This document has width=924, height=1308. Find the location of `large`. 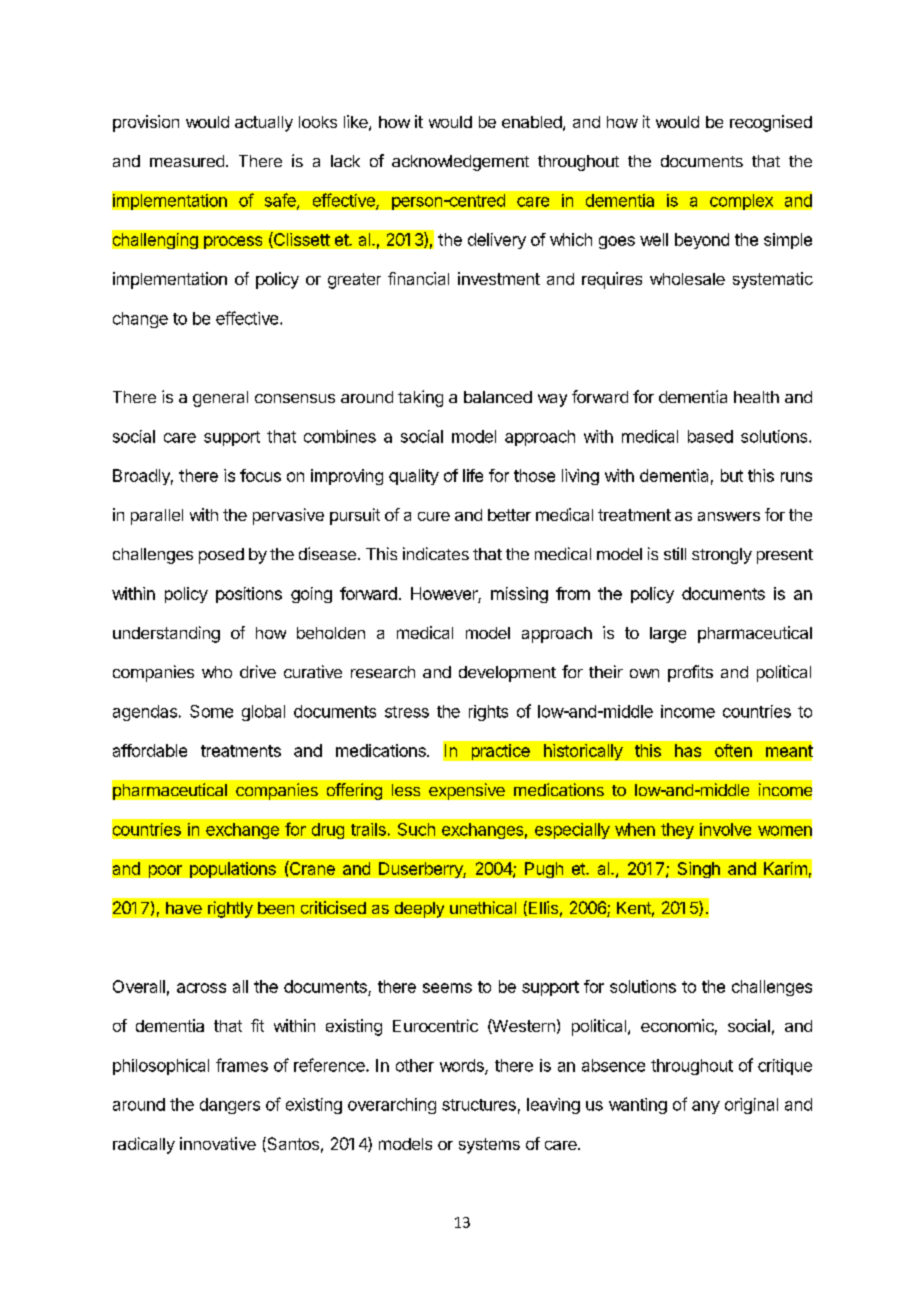

large is located at coordinates (668, 635).
